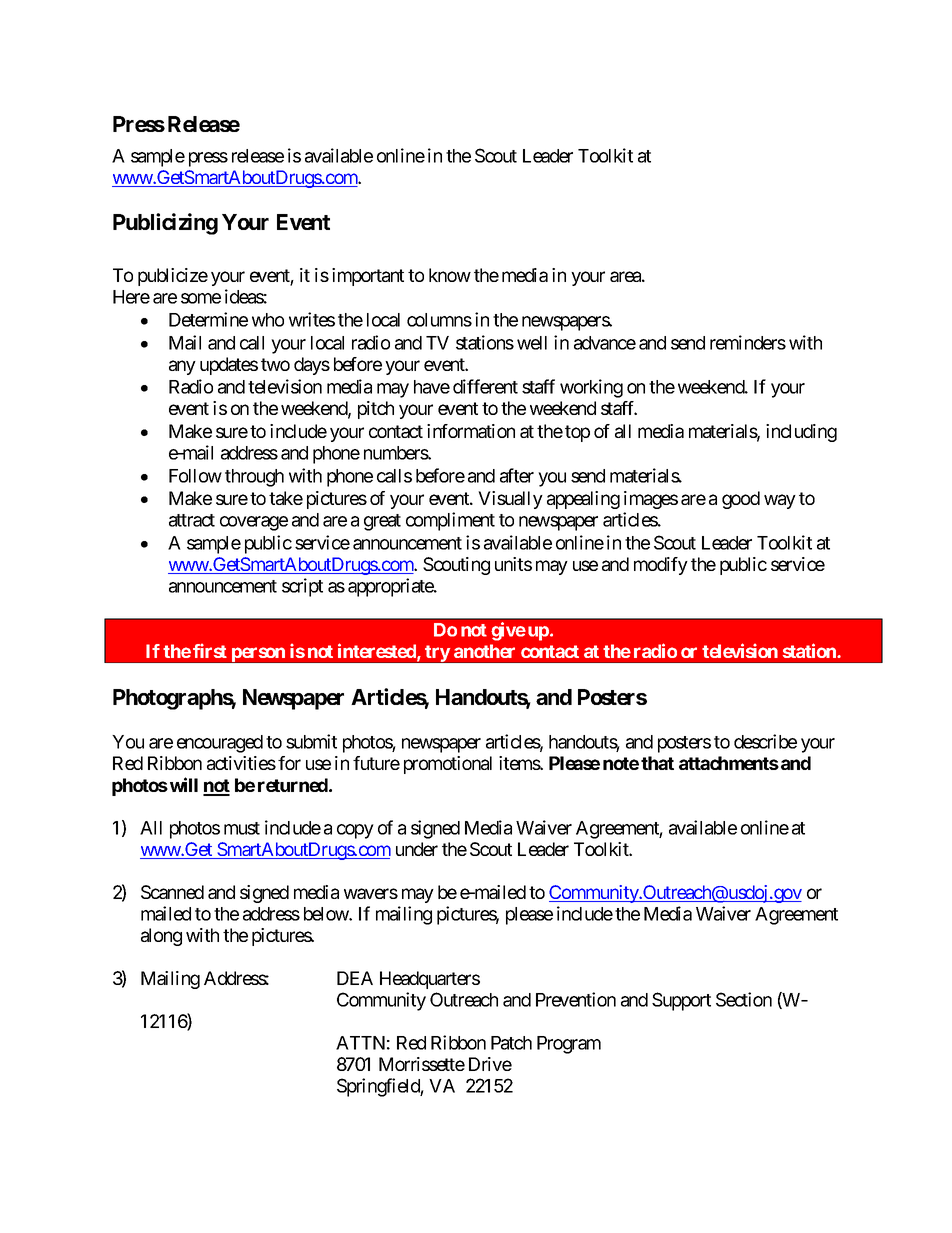 The image size is (952, 1233). What do you see at coordinates (161, 937) in the document?
I see `along` at bounding box center [161, 937].
